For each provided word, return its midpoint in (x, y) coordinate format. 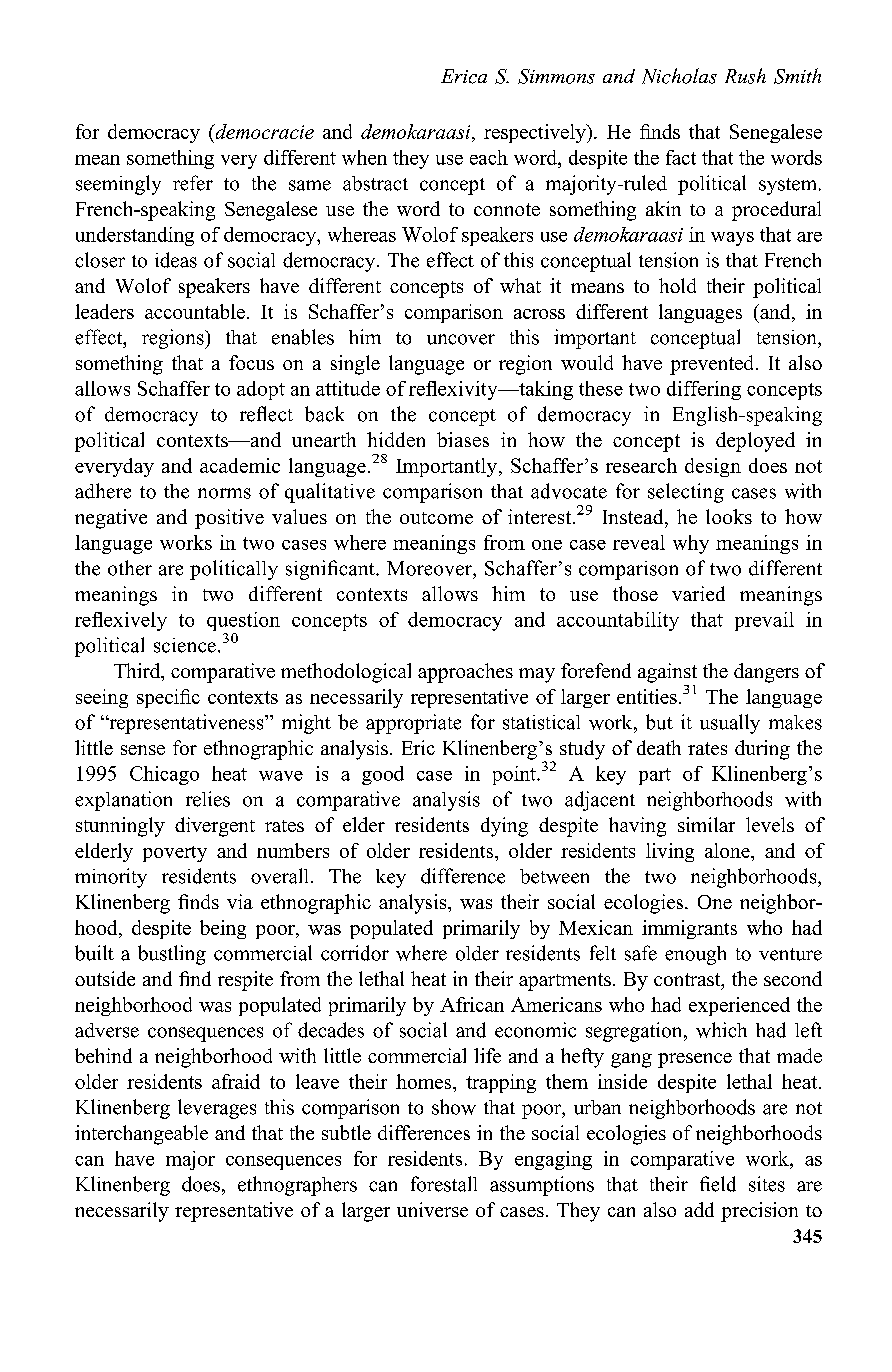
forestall (444, 1184)
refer (193, 183)
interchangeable (141, 1135)
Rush (745, 76)
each (489, 157)
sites (767, 1184)
